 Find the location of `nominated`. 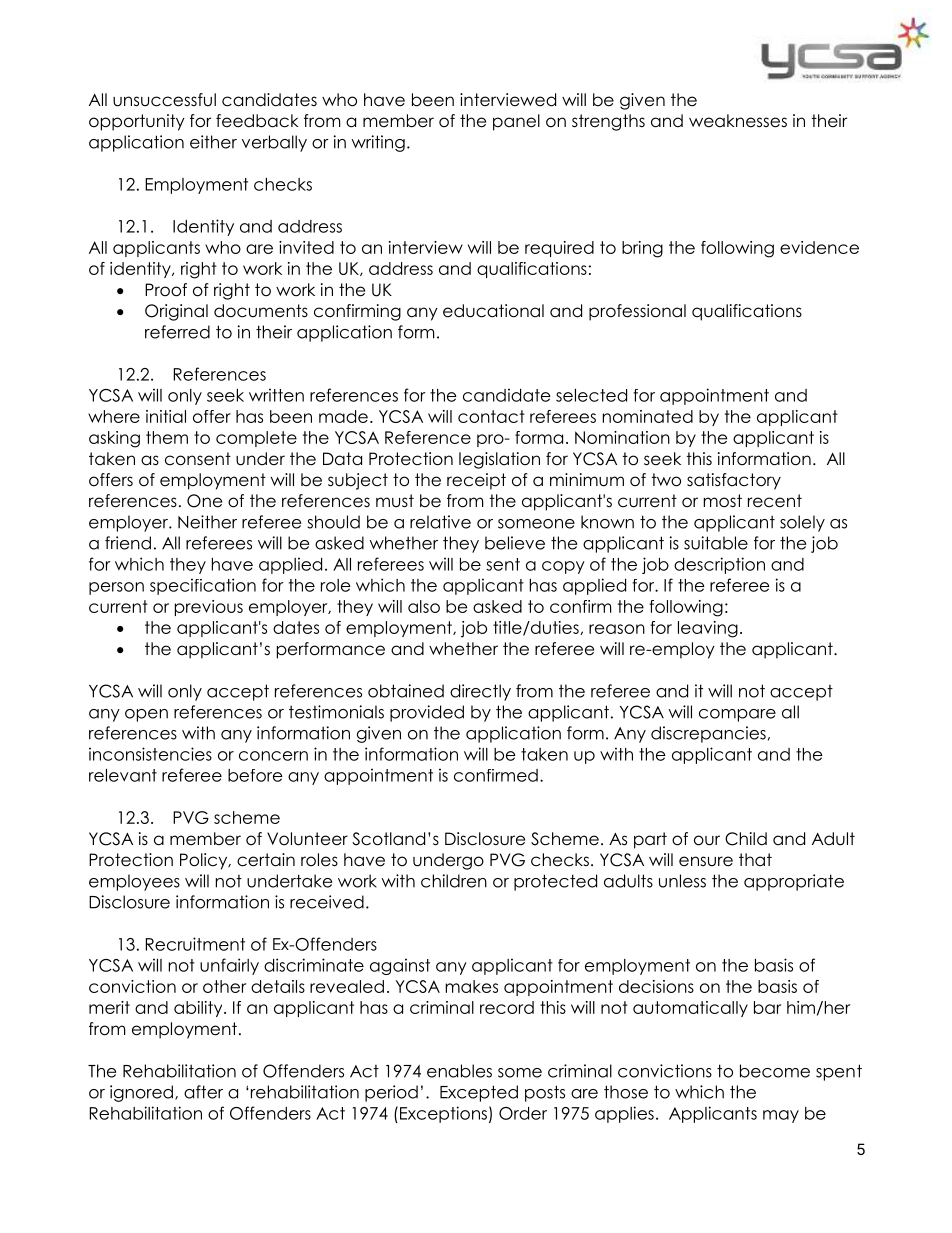

nominated is located at coordinates (648, 416).
